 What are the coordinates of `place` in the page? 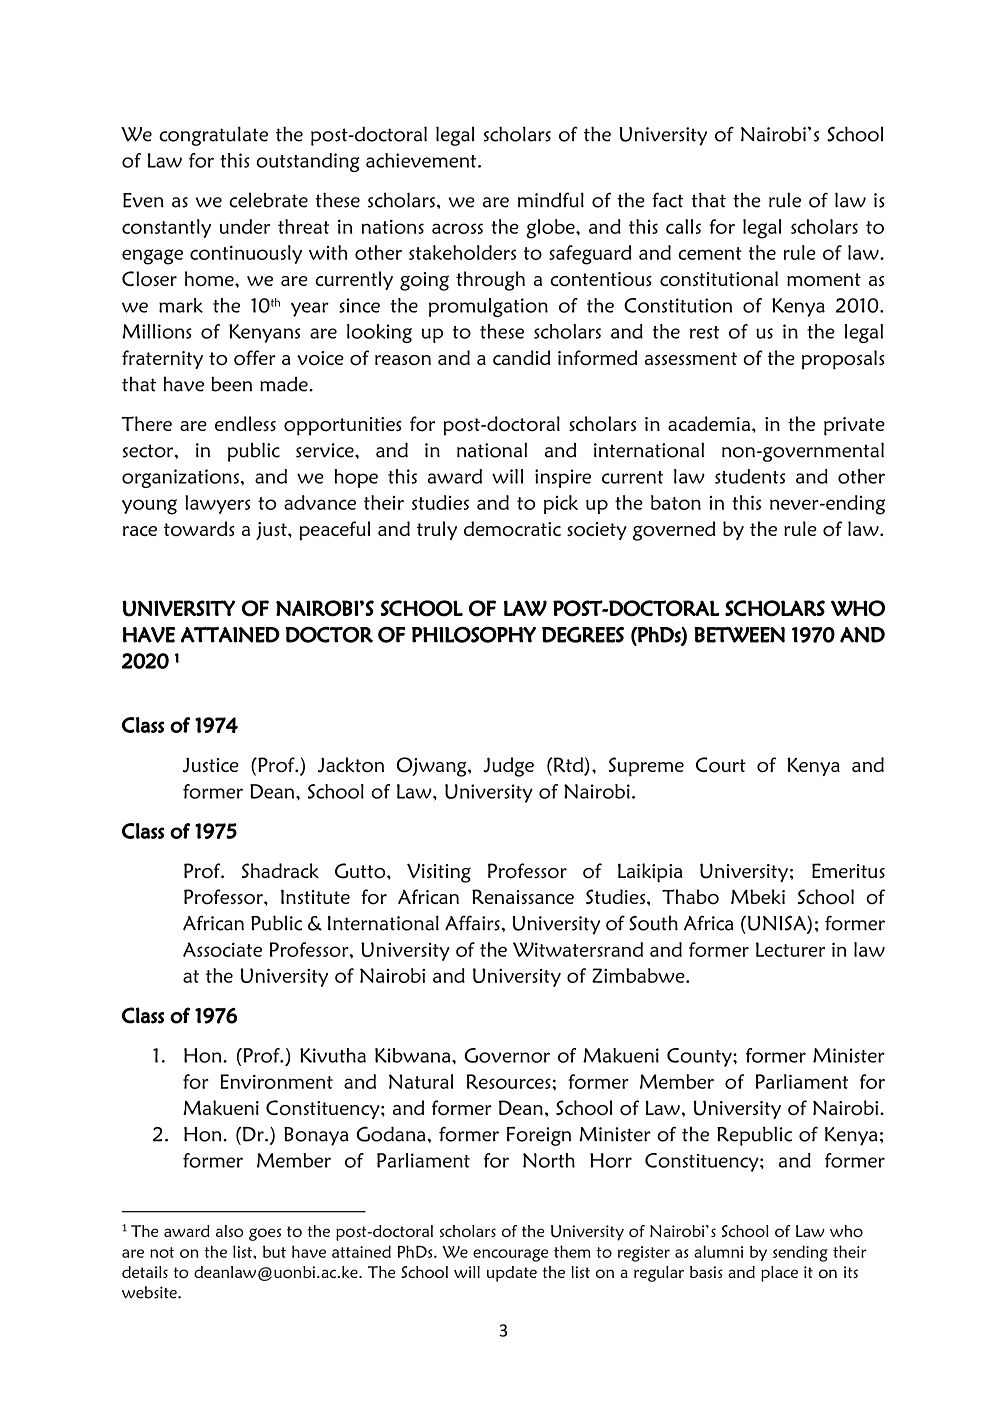 It's located at (779, 1274).
